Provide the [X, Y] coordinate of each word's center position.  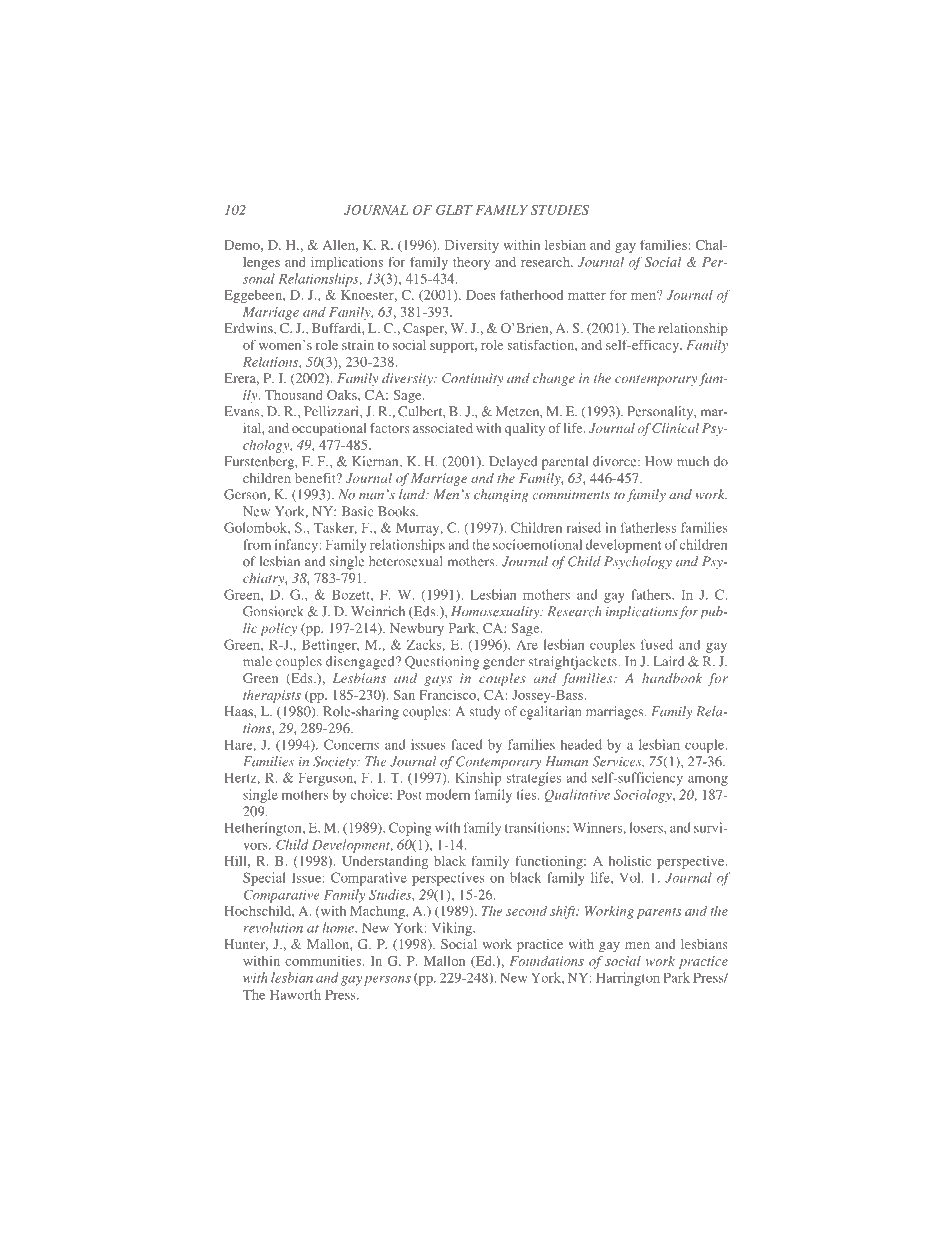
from [257, 544]
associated [443, 428]
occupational [329, 429]
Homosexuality [496, 612]
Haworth [295, 994]
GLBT [454, 210]
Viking [453, 929]
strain [358, 345]
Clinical [675, 428]
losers [647, 827]
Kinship [478, 779]
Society [335, 762]
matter [587, 296]
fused [657, 644]
